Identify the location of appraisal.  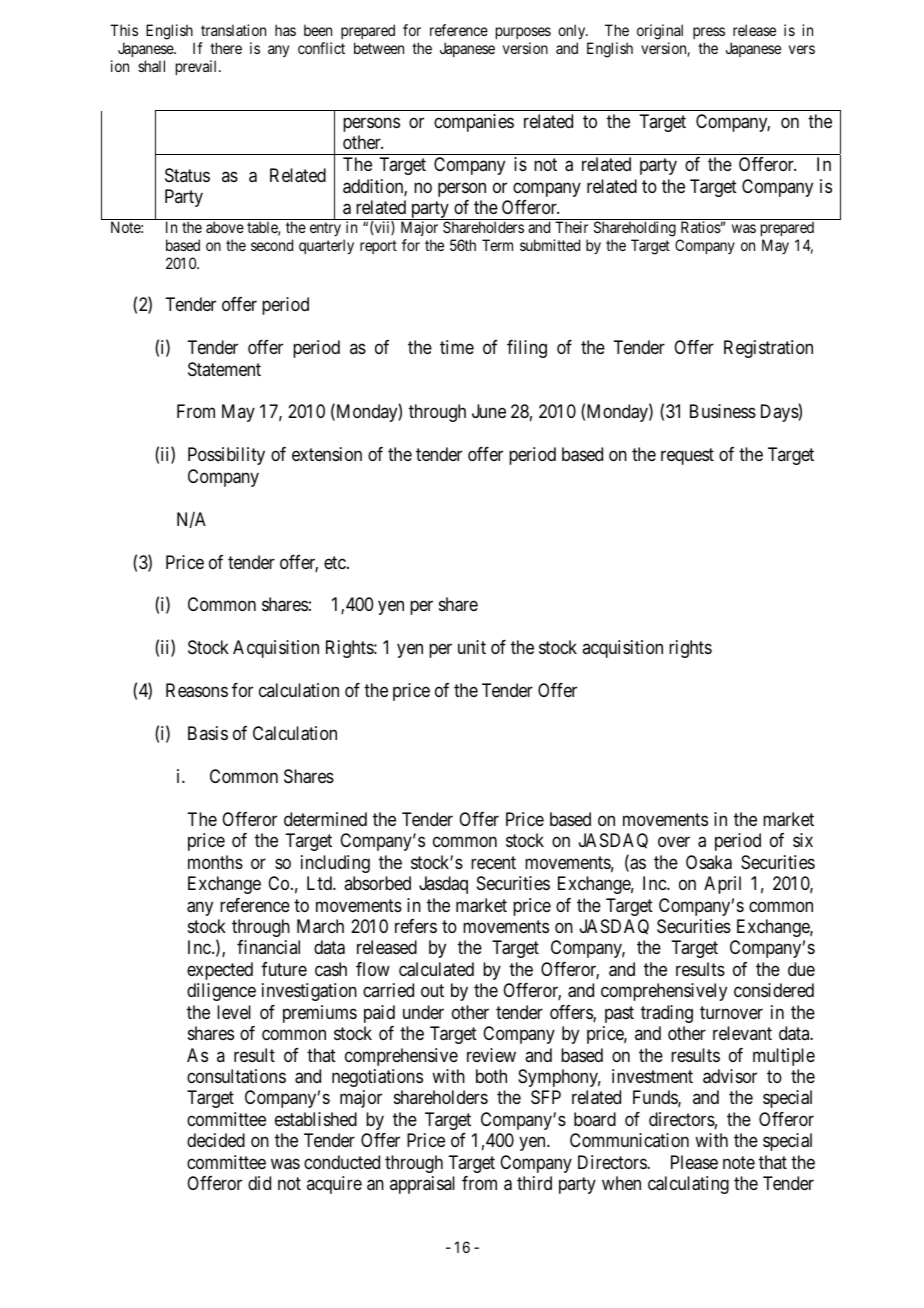
(422, 1185).
